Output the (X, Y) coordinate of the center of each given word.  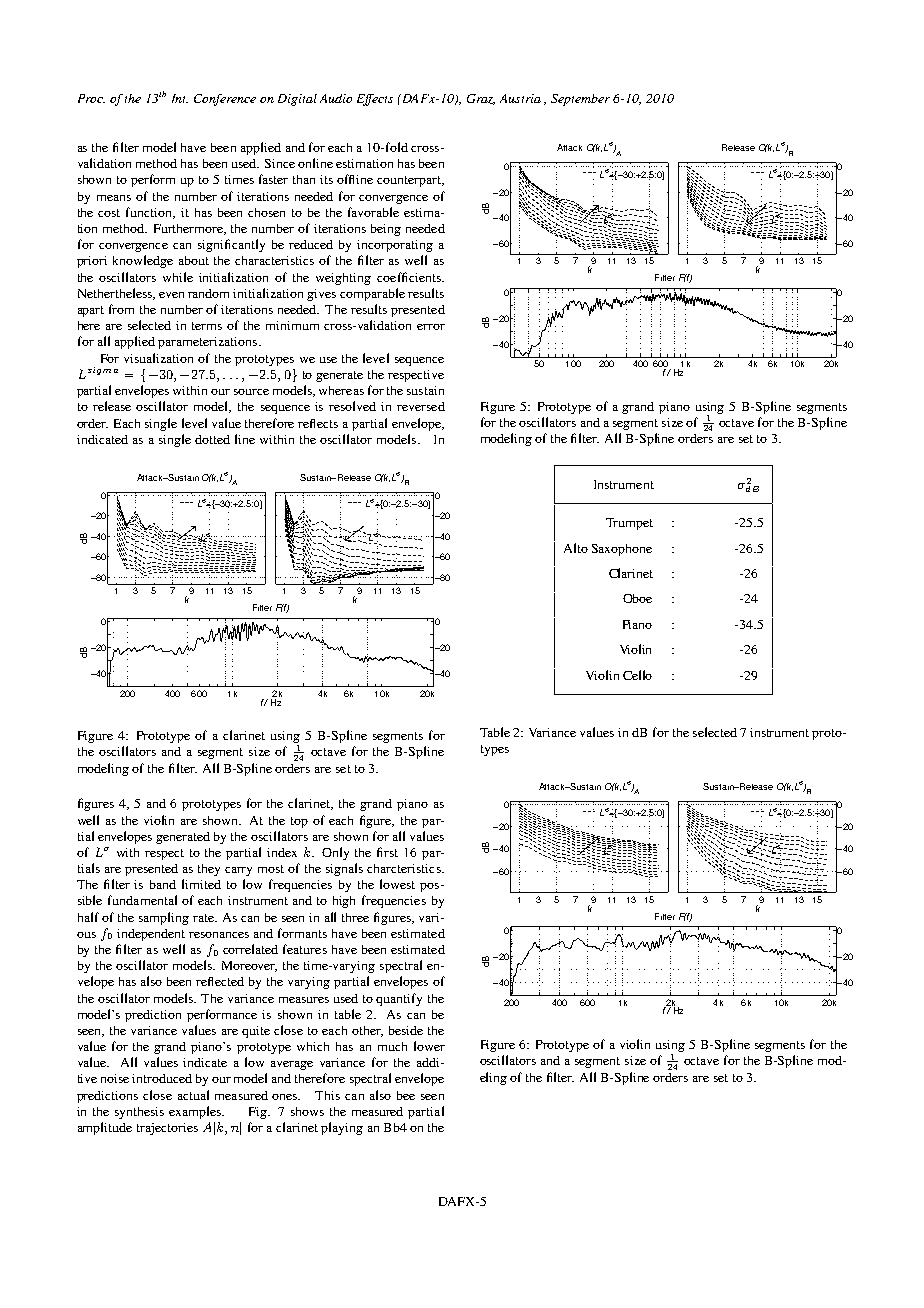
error (431, 327)
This (327, 1095)
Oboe (637, 598)
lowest (397, 884)
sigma (103, 371)
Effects (375, 100)
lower (429, 1046)
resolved (352, 406)
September (580, 100)
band (163, 884)
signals (344, 869)
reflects (318, 423)
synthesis (139, 1113)
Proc (91, 98)
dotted (212, 439)
